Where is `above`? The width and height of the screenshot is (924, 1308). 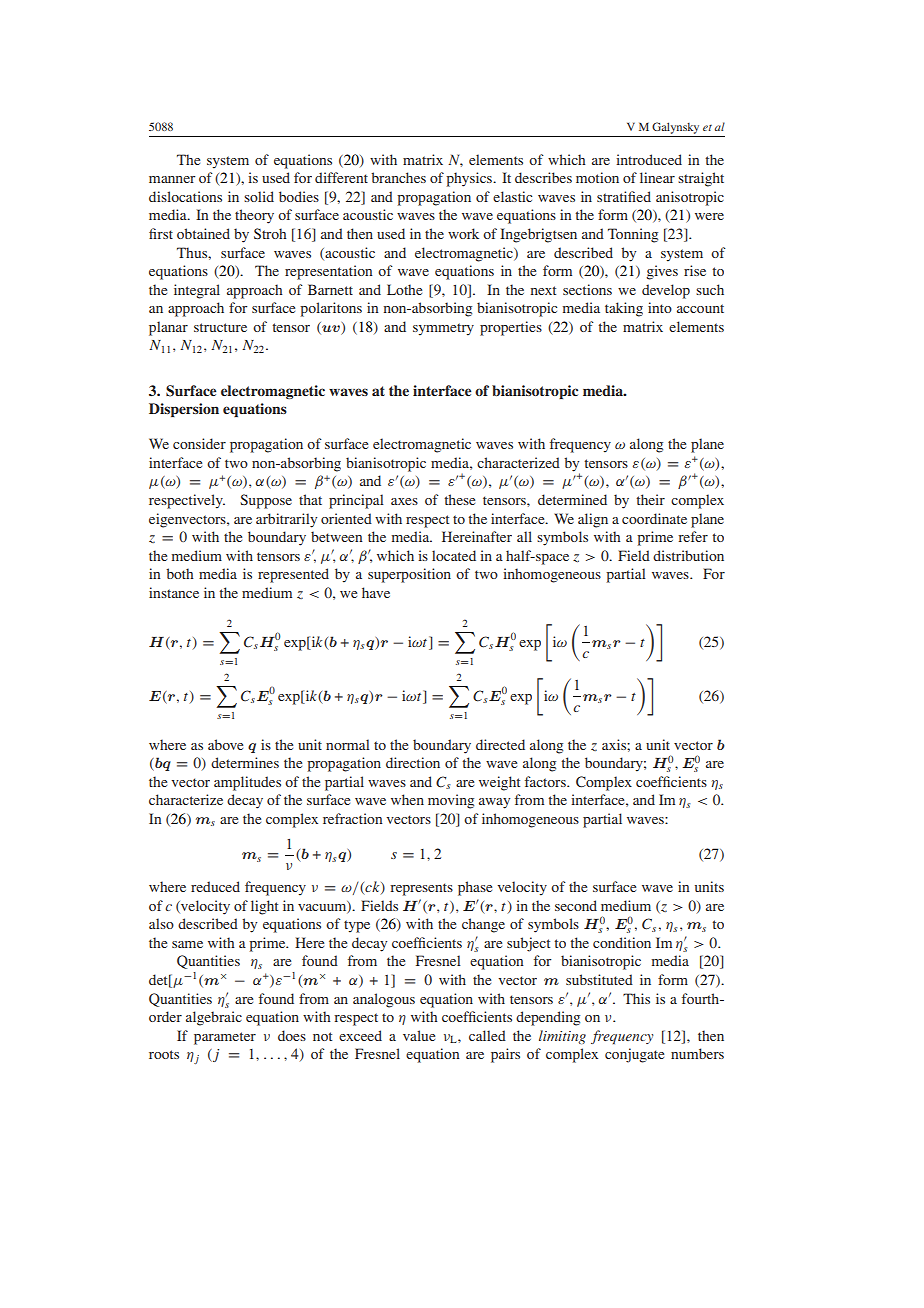
above is located at coordinates (225, 744).
